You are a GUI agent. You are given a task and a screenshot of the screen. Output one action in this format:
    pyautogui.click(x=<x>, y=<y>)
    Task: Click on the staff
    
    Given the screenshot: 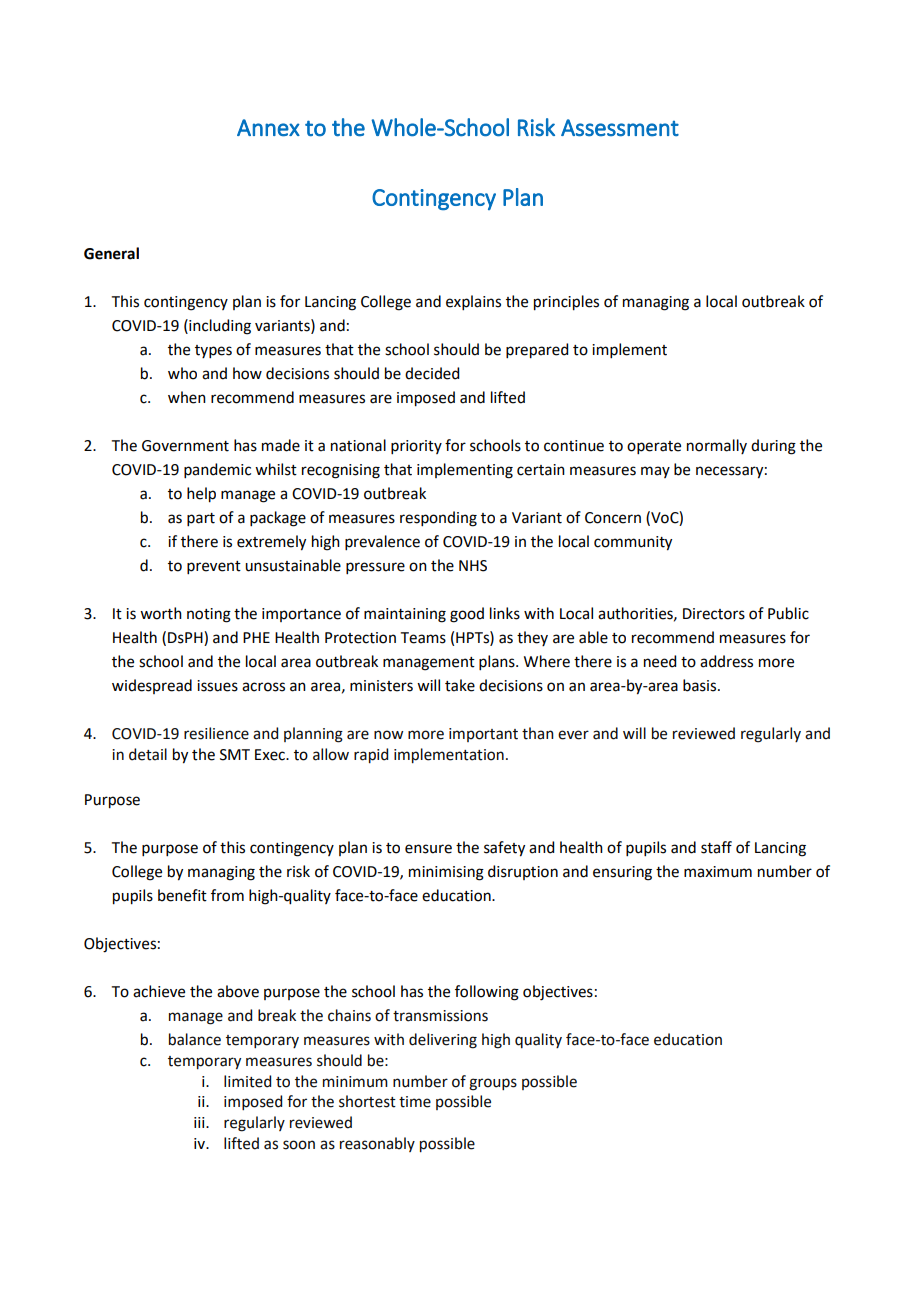 What is the action you would take?
    pyautogui.click(x=716, y=847)
